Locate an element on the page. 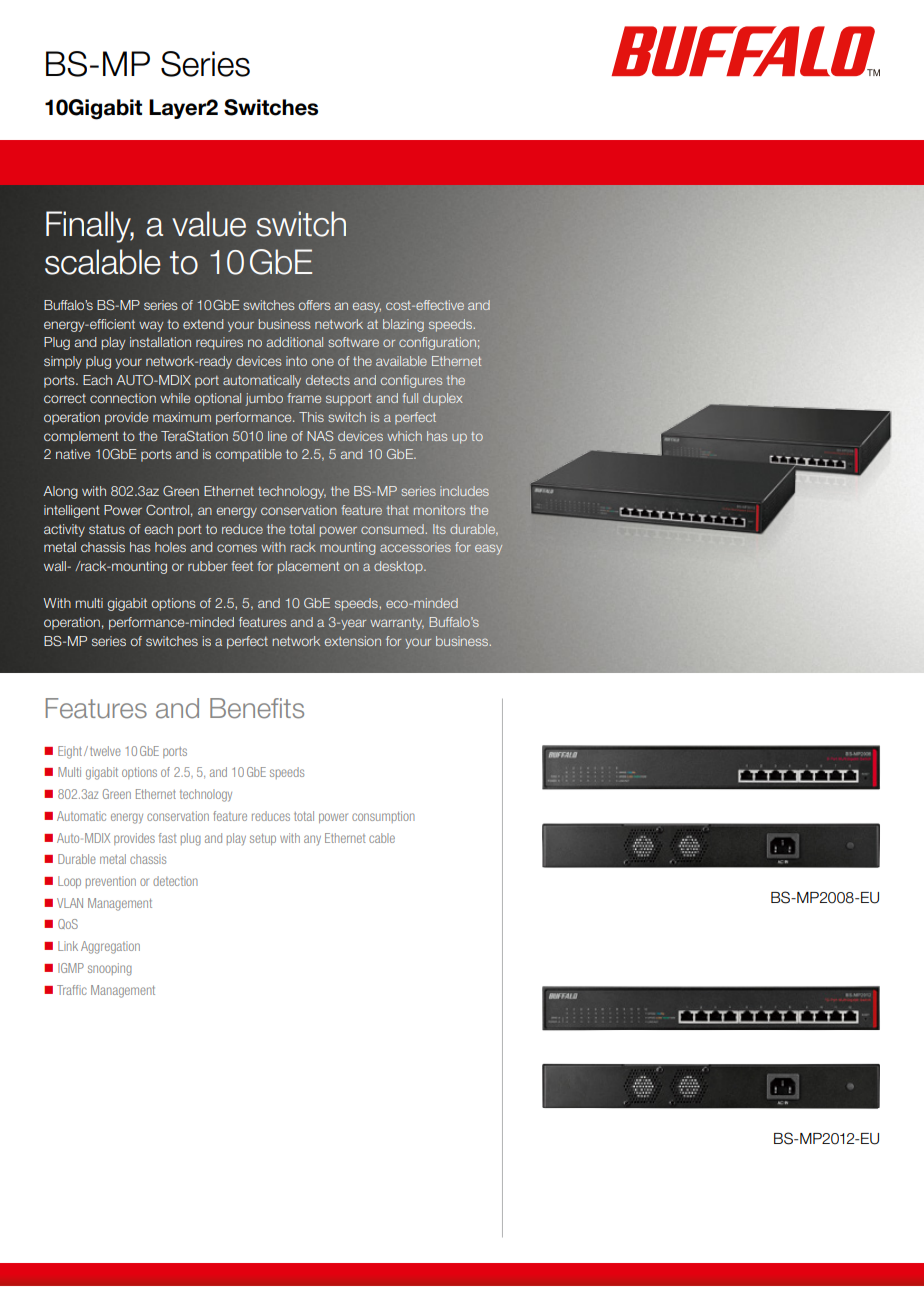 This image has height=1308, width=924. blazing is located at coordinates (403, 325).
